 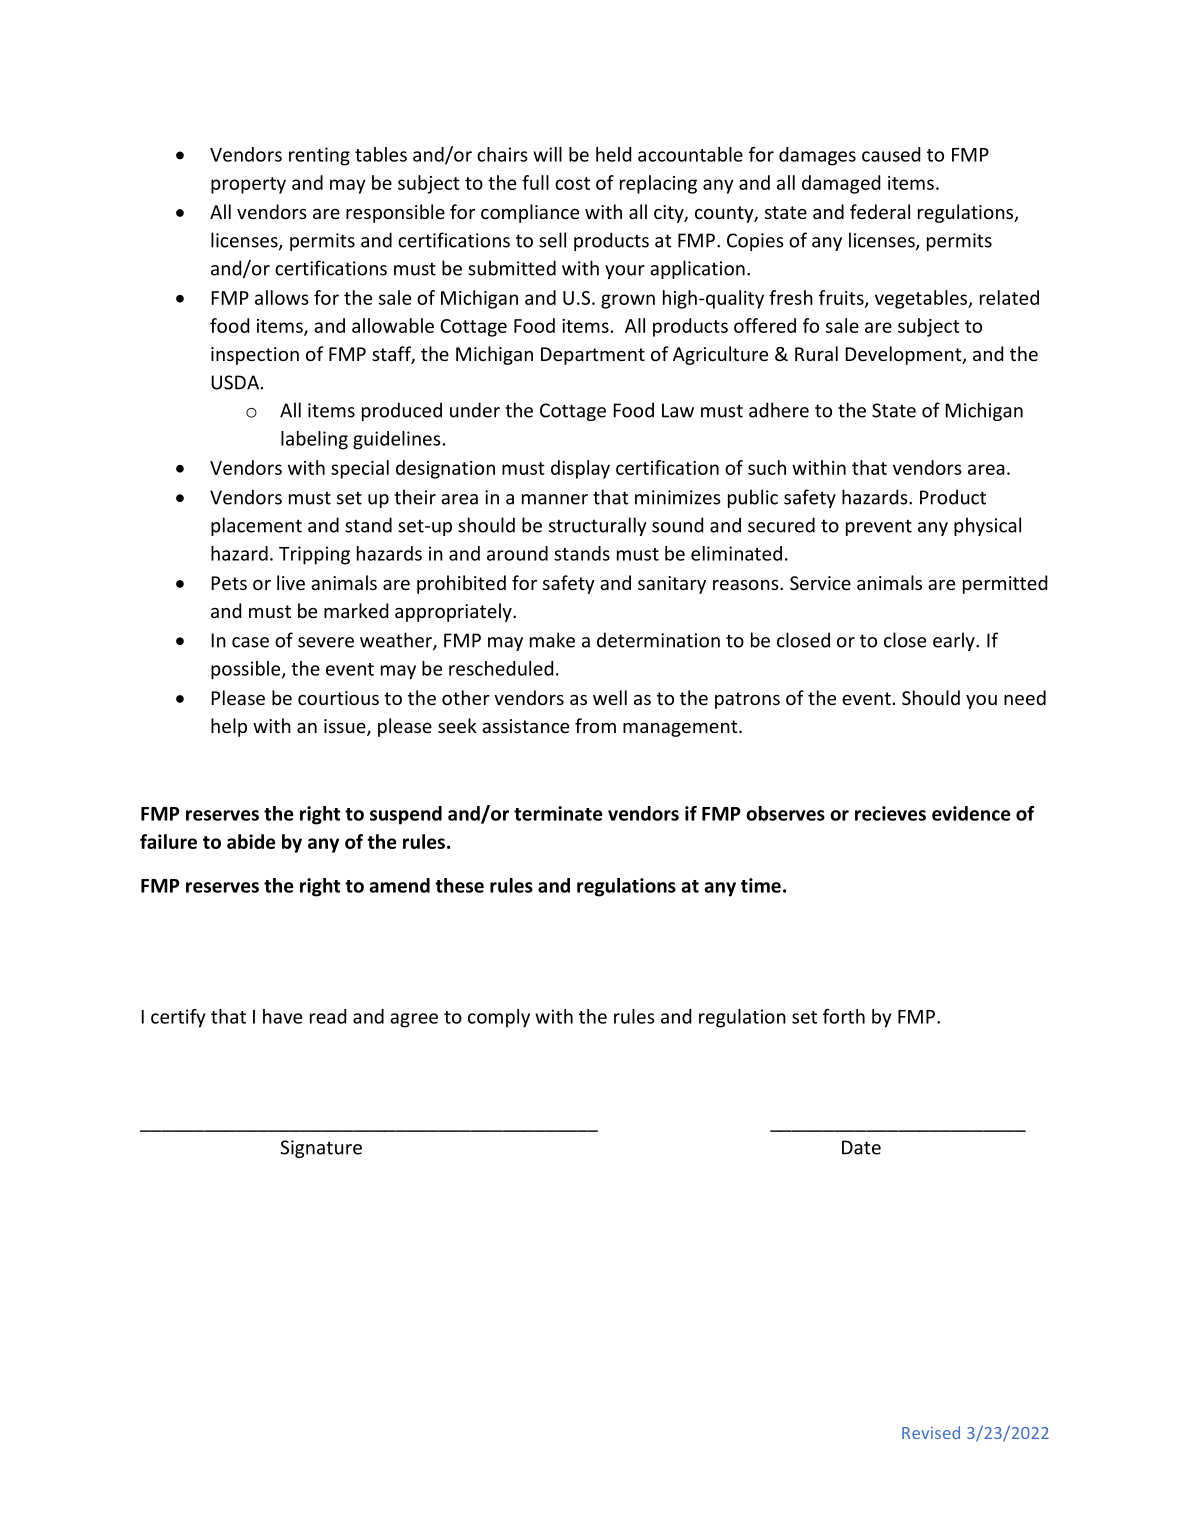 What do you see at coordinates (248, 185) in the page?
I see `property` at bounding box center [248, 185].
